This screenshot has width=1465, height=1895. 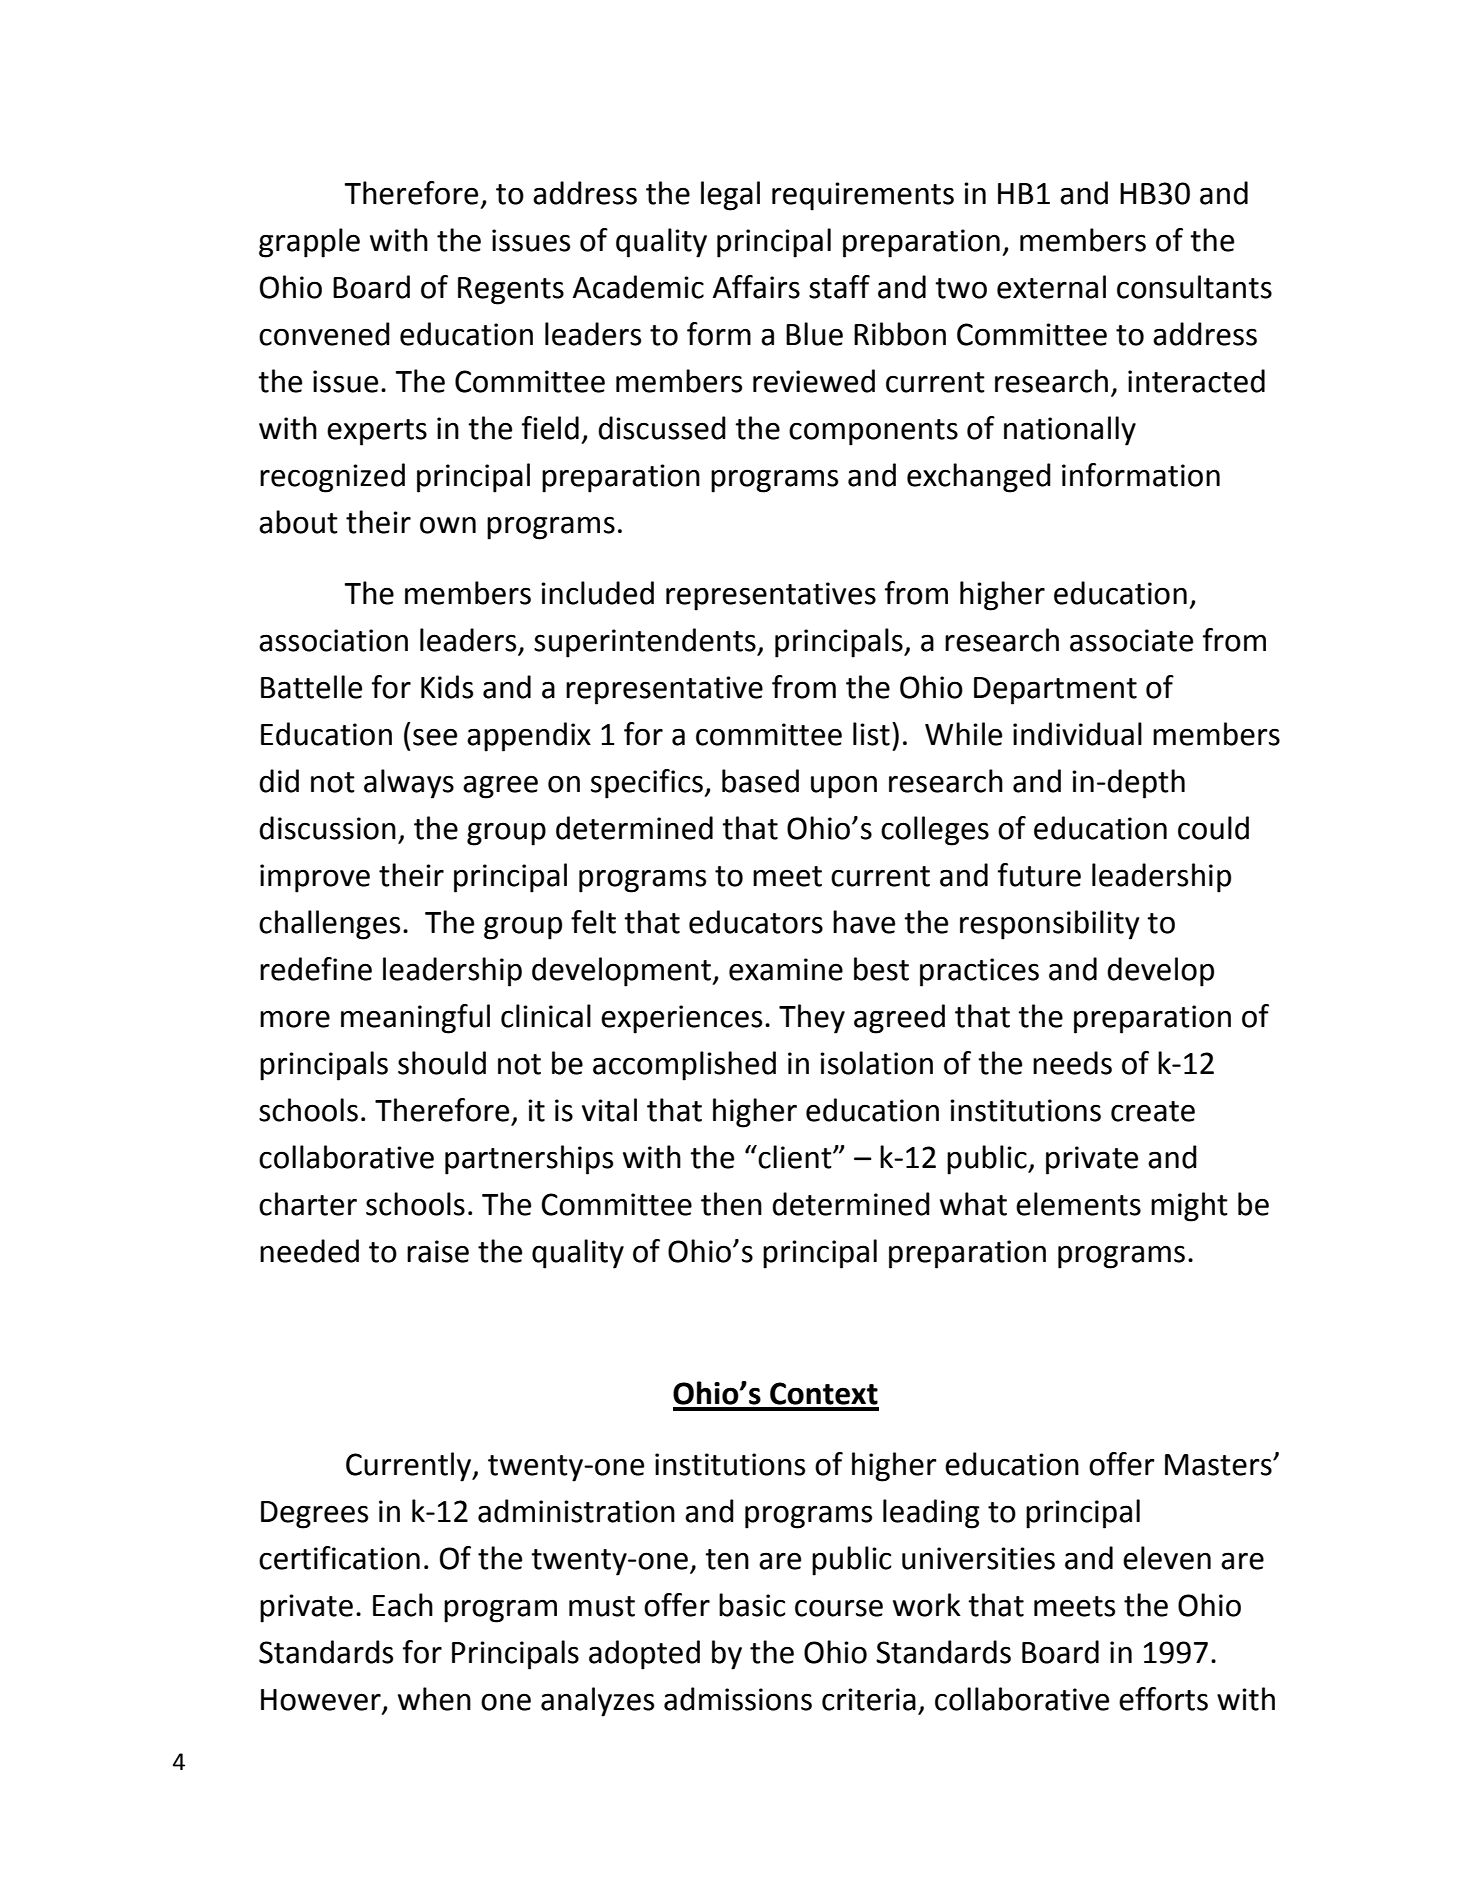 What do you see at coordinates (646, 643) in the screenshot?
I see `superintendents` at bounding box center [646, 643].
